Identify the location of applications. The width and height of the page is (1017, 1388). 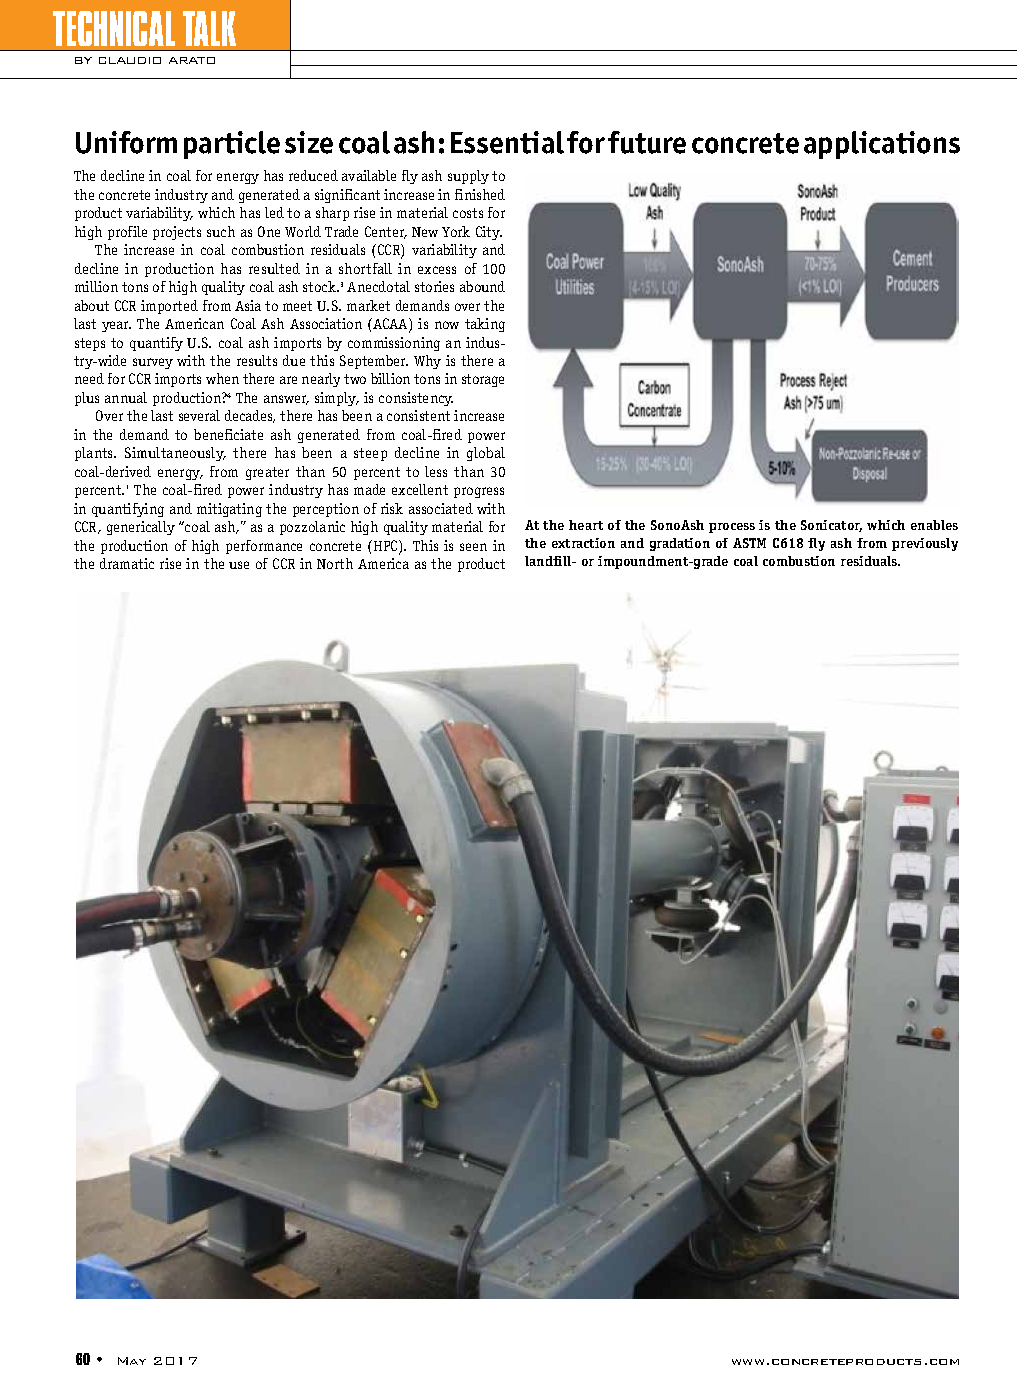
(882, 145).
